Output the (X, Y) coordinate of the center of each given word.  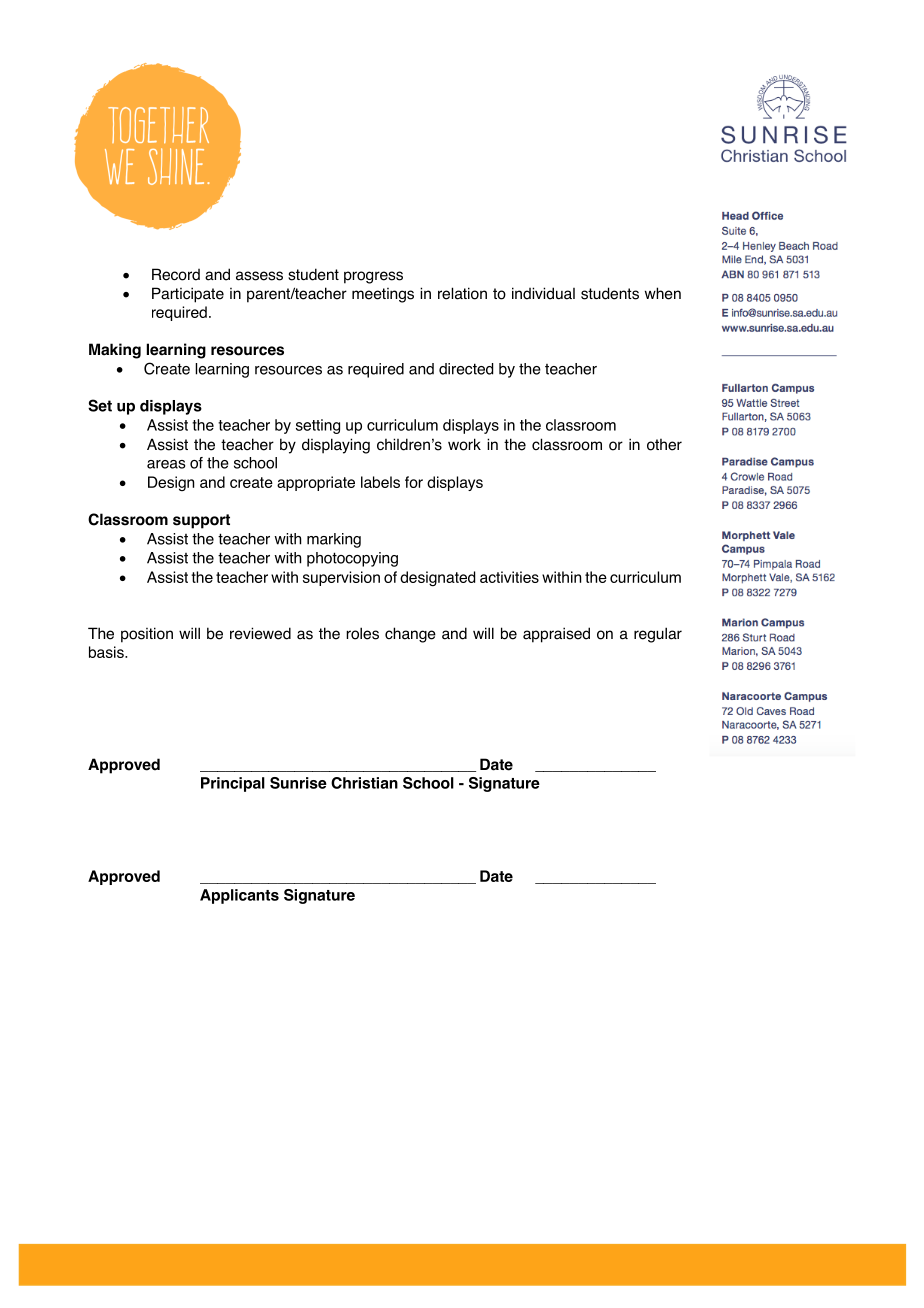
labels (380, 482)
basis (107, 652)
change (410, 635)
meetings (383, 295)
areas (166, 464)
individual (543, 293)
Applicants (239, 896)
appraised (556, 635)
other (664, 444)
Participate (188, 295)
